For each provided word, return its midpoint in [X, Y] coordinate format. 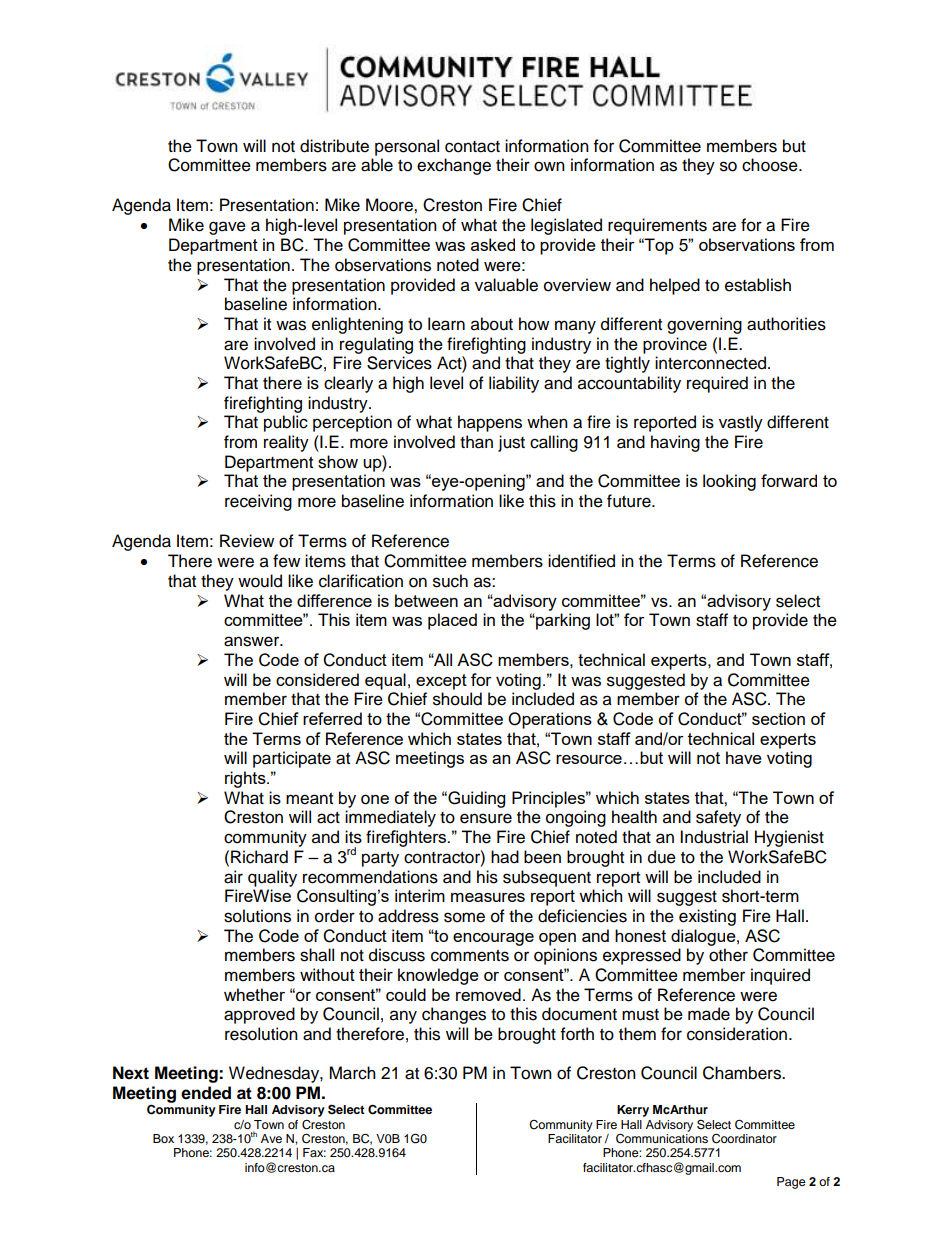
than [476, 442]
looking [729, 482]
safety [718, 818]
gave [227, 228]
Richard [259, 857]
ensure [486, 818]
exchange [454, 166]
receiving [258, 502]
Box [163, 1138]
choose [771, 165]
